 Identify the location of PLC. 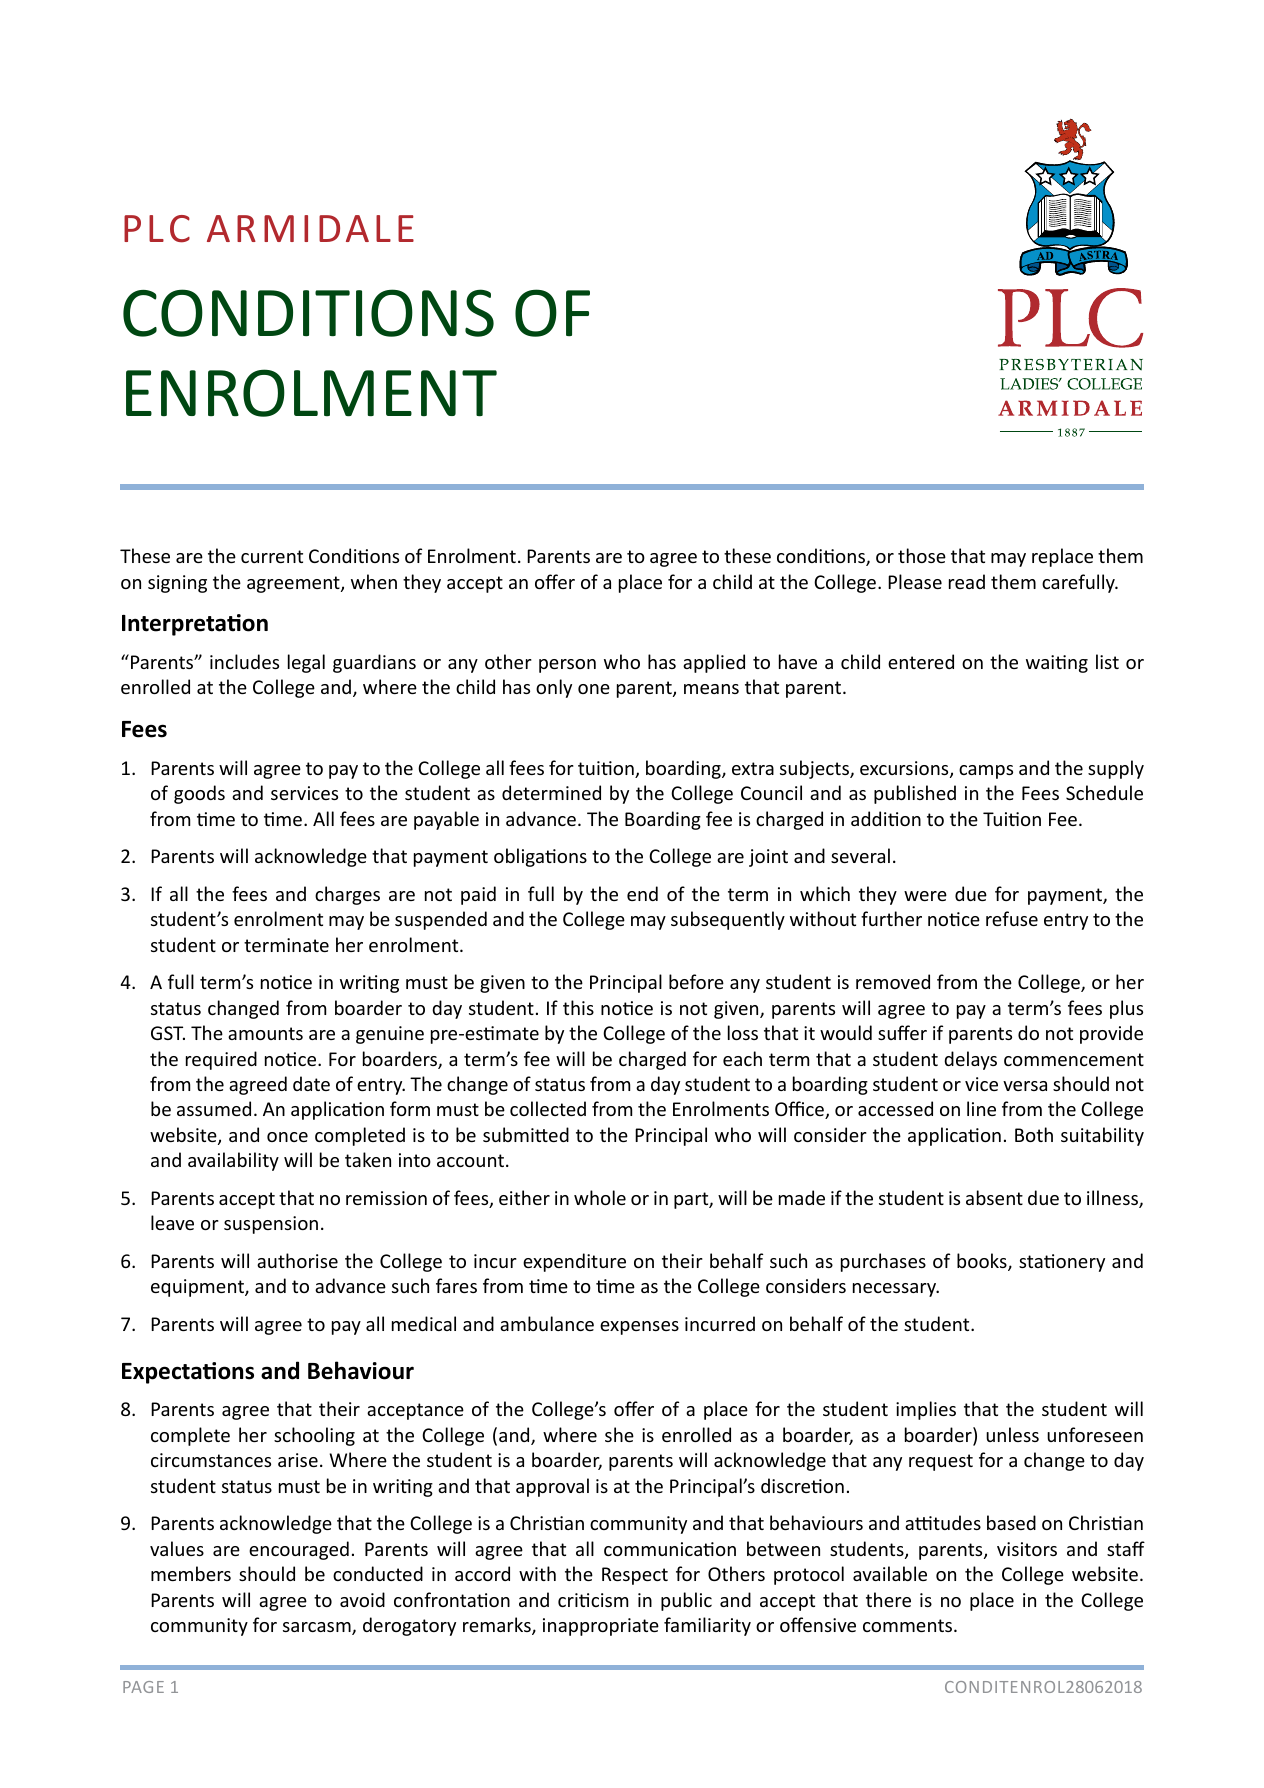
(157, 229).
